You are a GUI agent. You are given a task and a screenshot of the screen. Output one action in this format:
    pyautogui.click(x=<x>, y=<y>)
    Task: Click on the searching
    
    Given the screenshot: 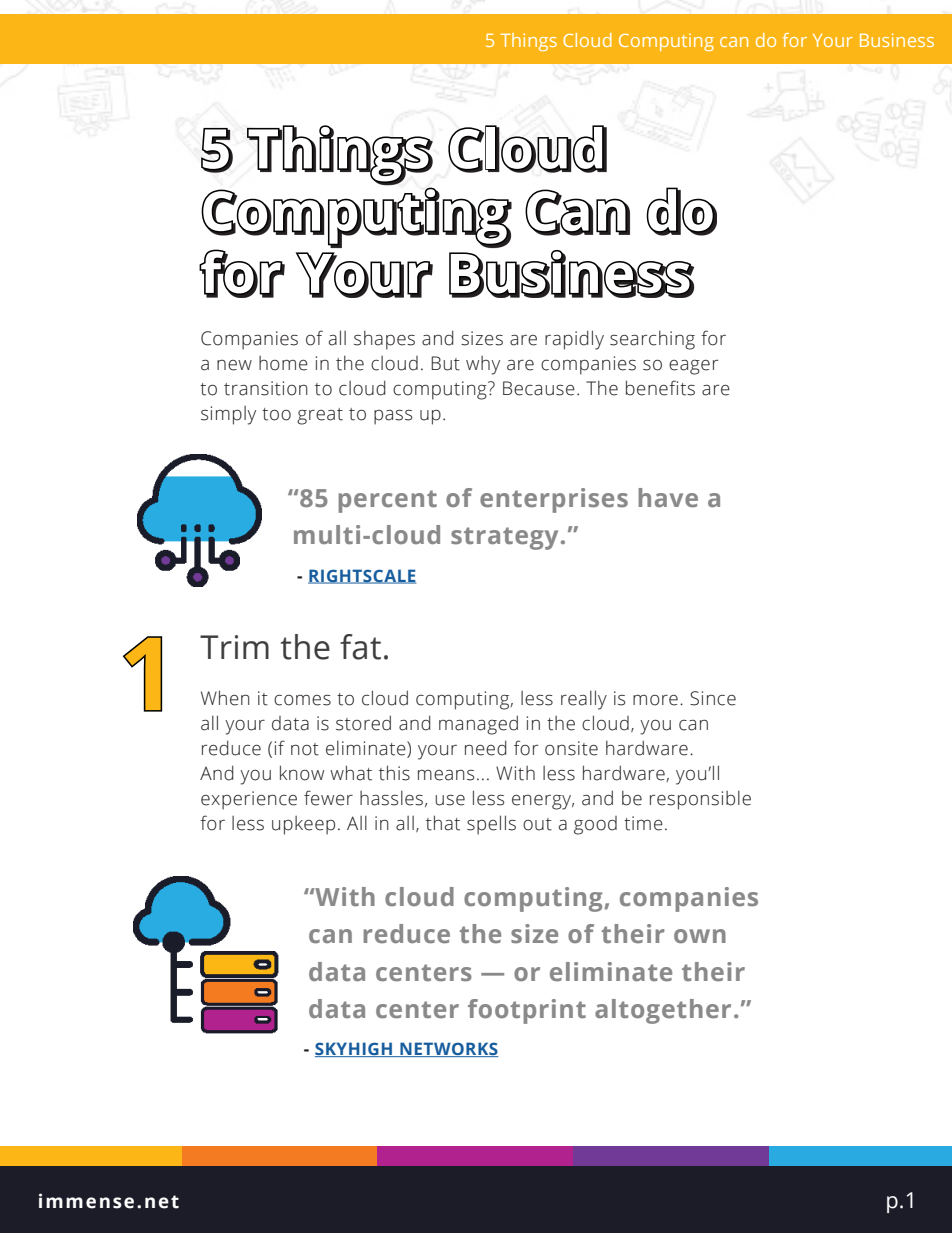 What is the action you would take?
    pyautogui.click(x=652, y=340)
